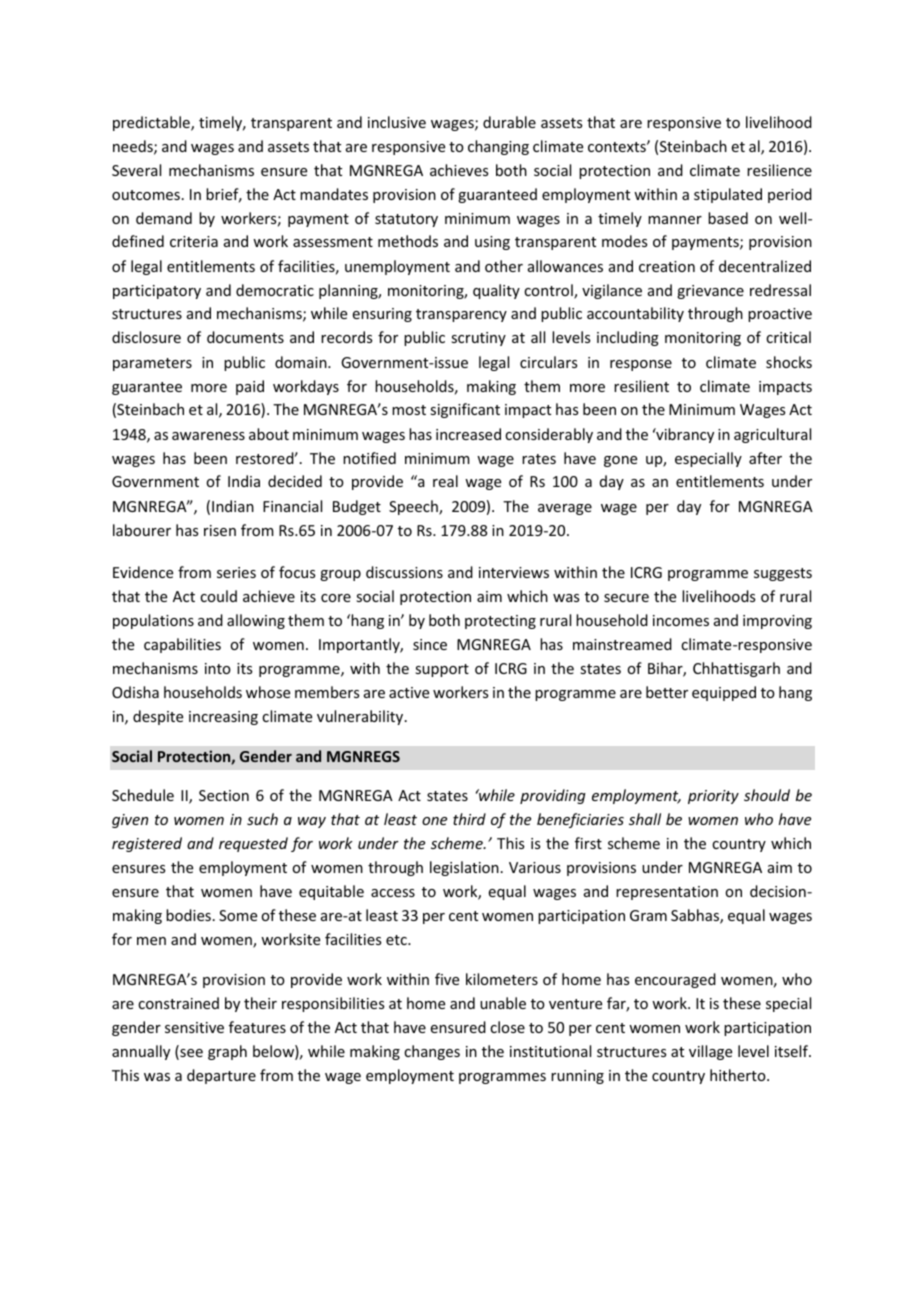  What do you see at coordinates (245, 337) in the screenshot?
I see `documents` at bounding box center [245, 337].
